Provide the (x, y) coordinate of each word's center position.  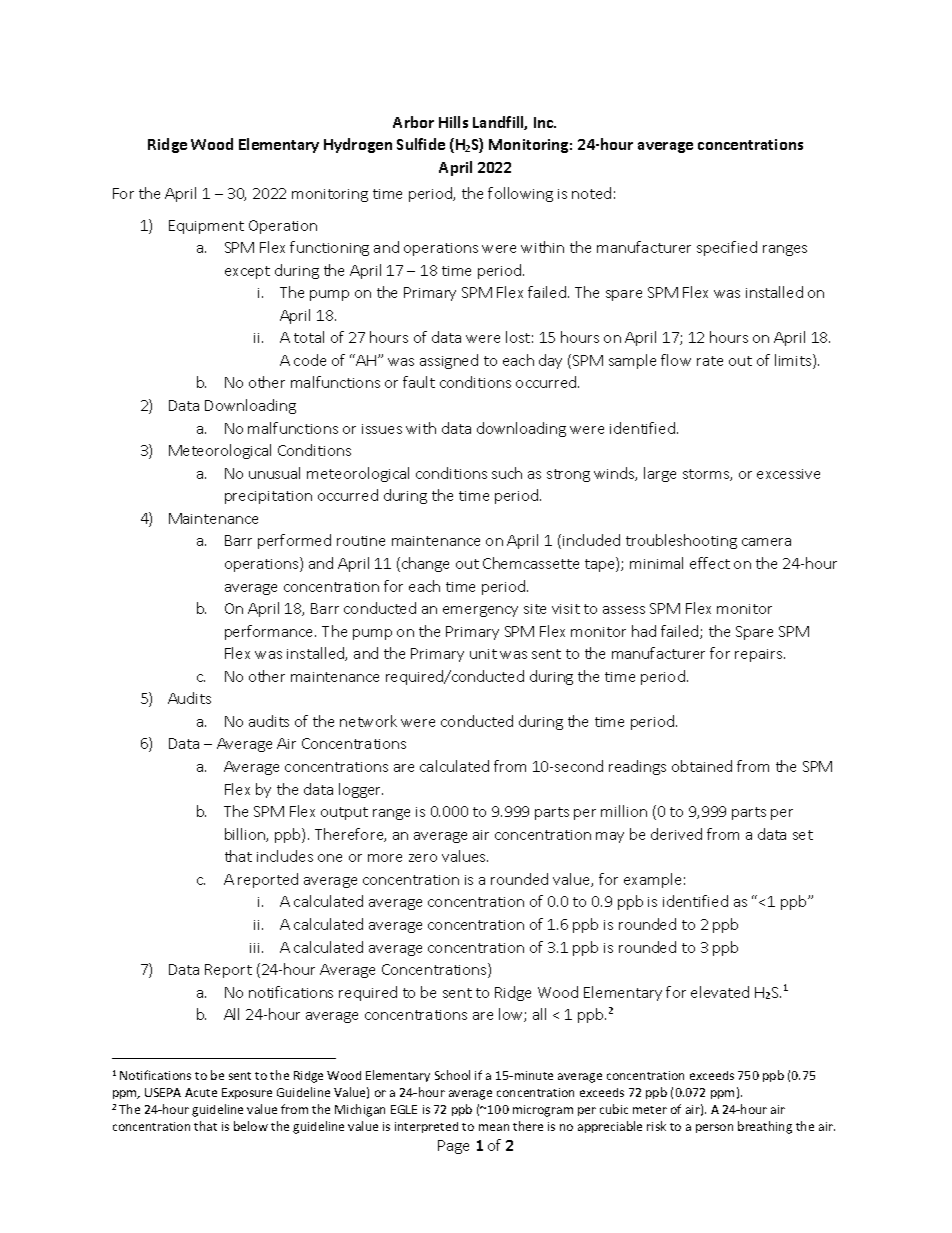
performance (270, 632)
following (520, 194)
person (714, 1128)
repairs (760, 655)
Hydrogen (358, 145)
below (251, 1126)
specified (727, 248)
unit (483, 654)
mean (494, 1127)
